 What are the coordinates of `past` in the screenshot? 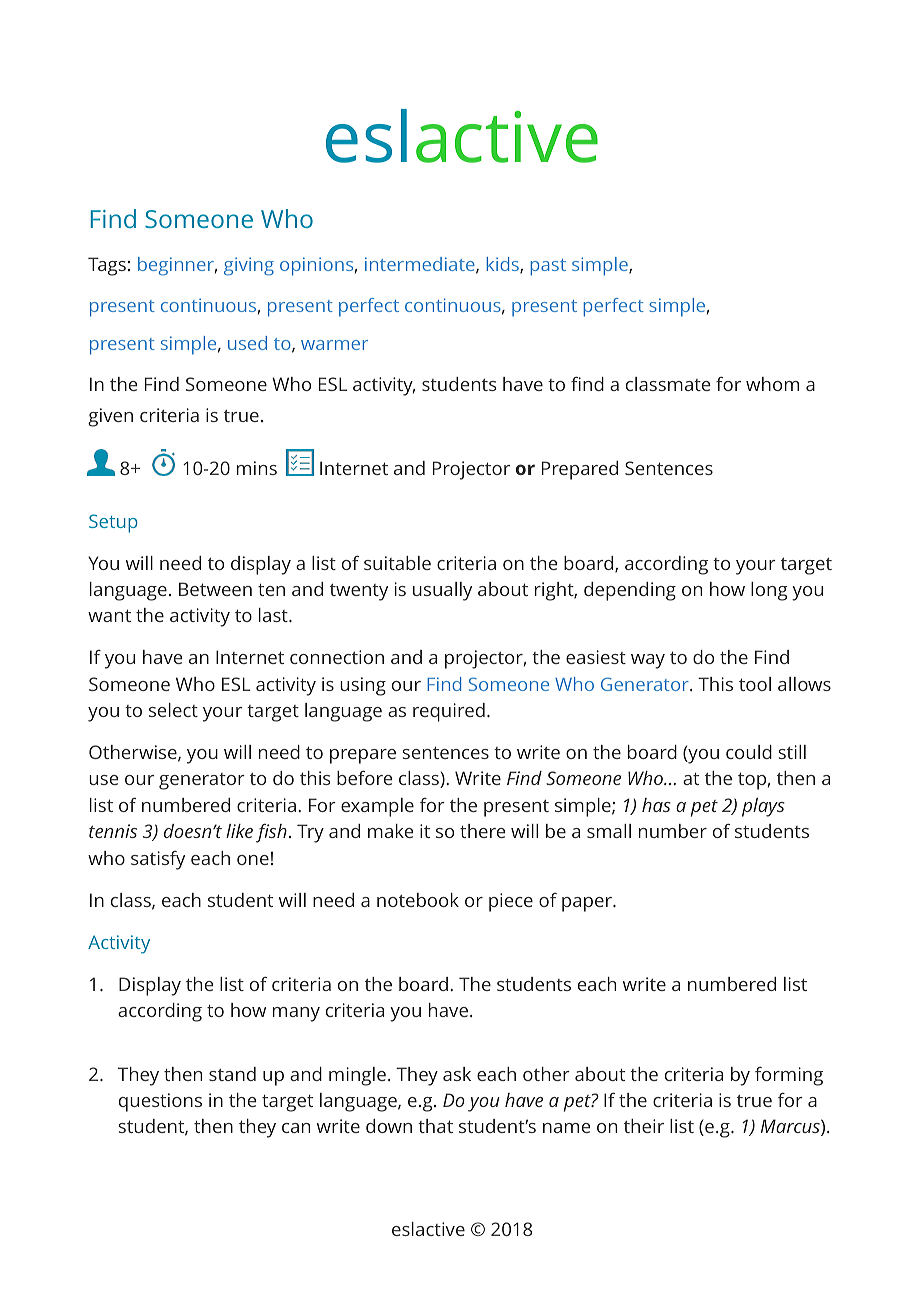 It's located at (548, 267).
